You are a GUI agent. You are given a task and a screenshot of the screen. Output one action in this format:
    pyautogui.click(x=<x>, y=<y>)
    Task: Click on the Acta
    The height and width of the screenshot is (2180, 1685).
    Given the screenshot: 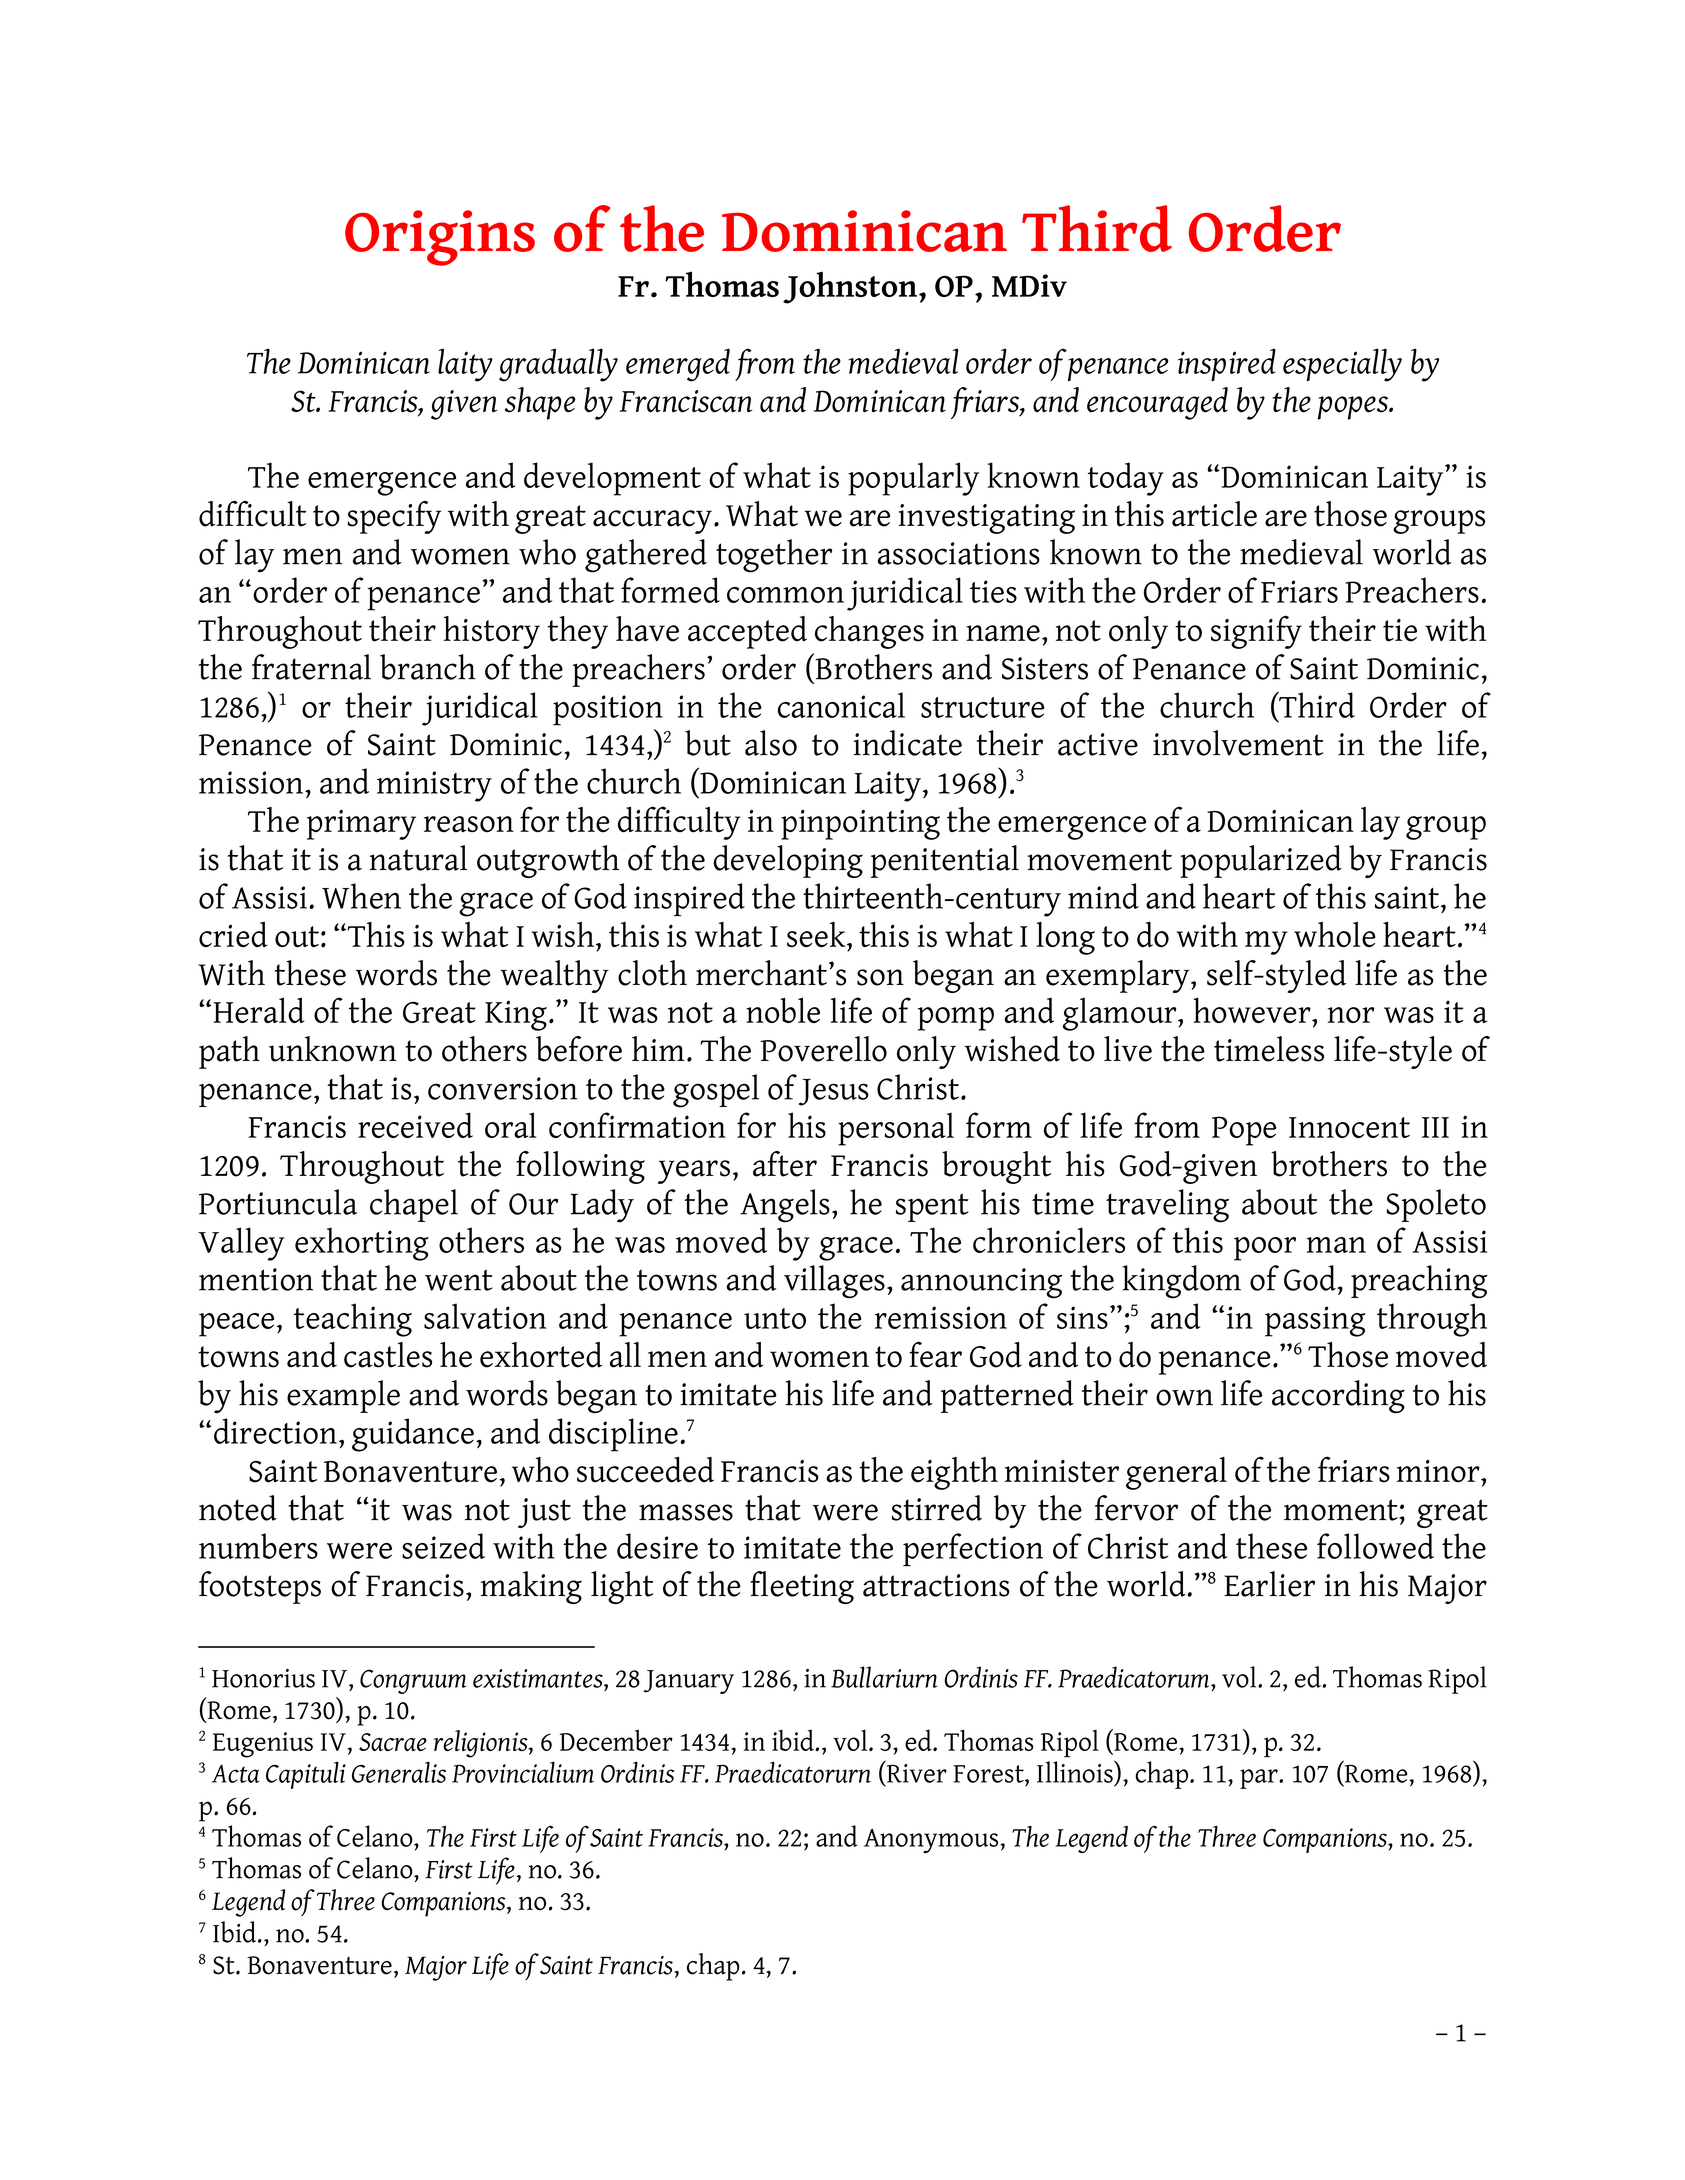 What is the action you would take?
    pyautogui.click(x=236, y=1773)
